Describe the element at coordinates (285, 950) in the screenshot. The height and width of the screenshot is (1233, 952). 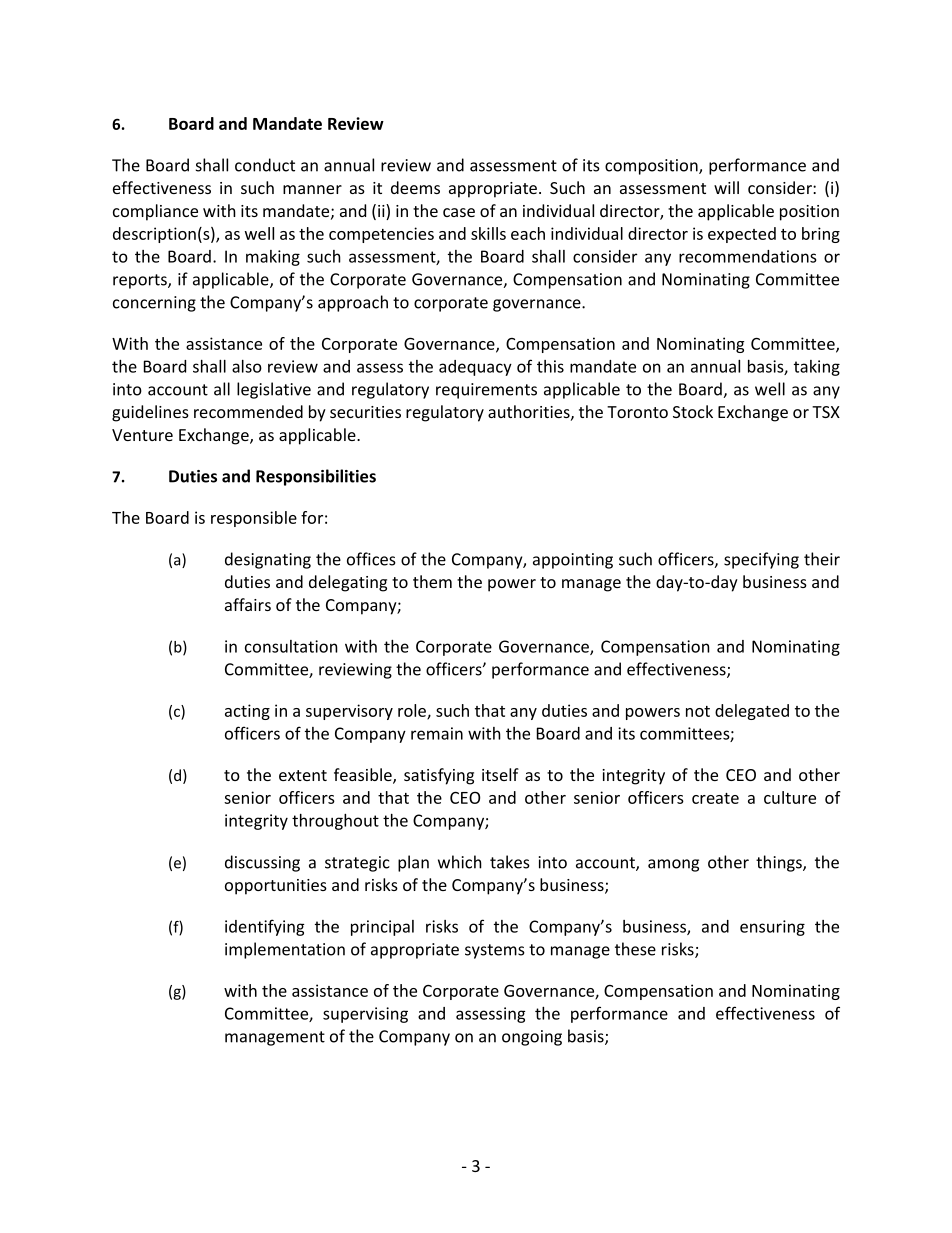
I see `implementation` at that location.
